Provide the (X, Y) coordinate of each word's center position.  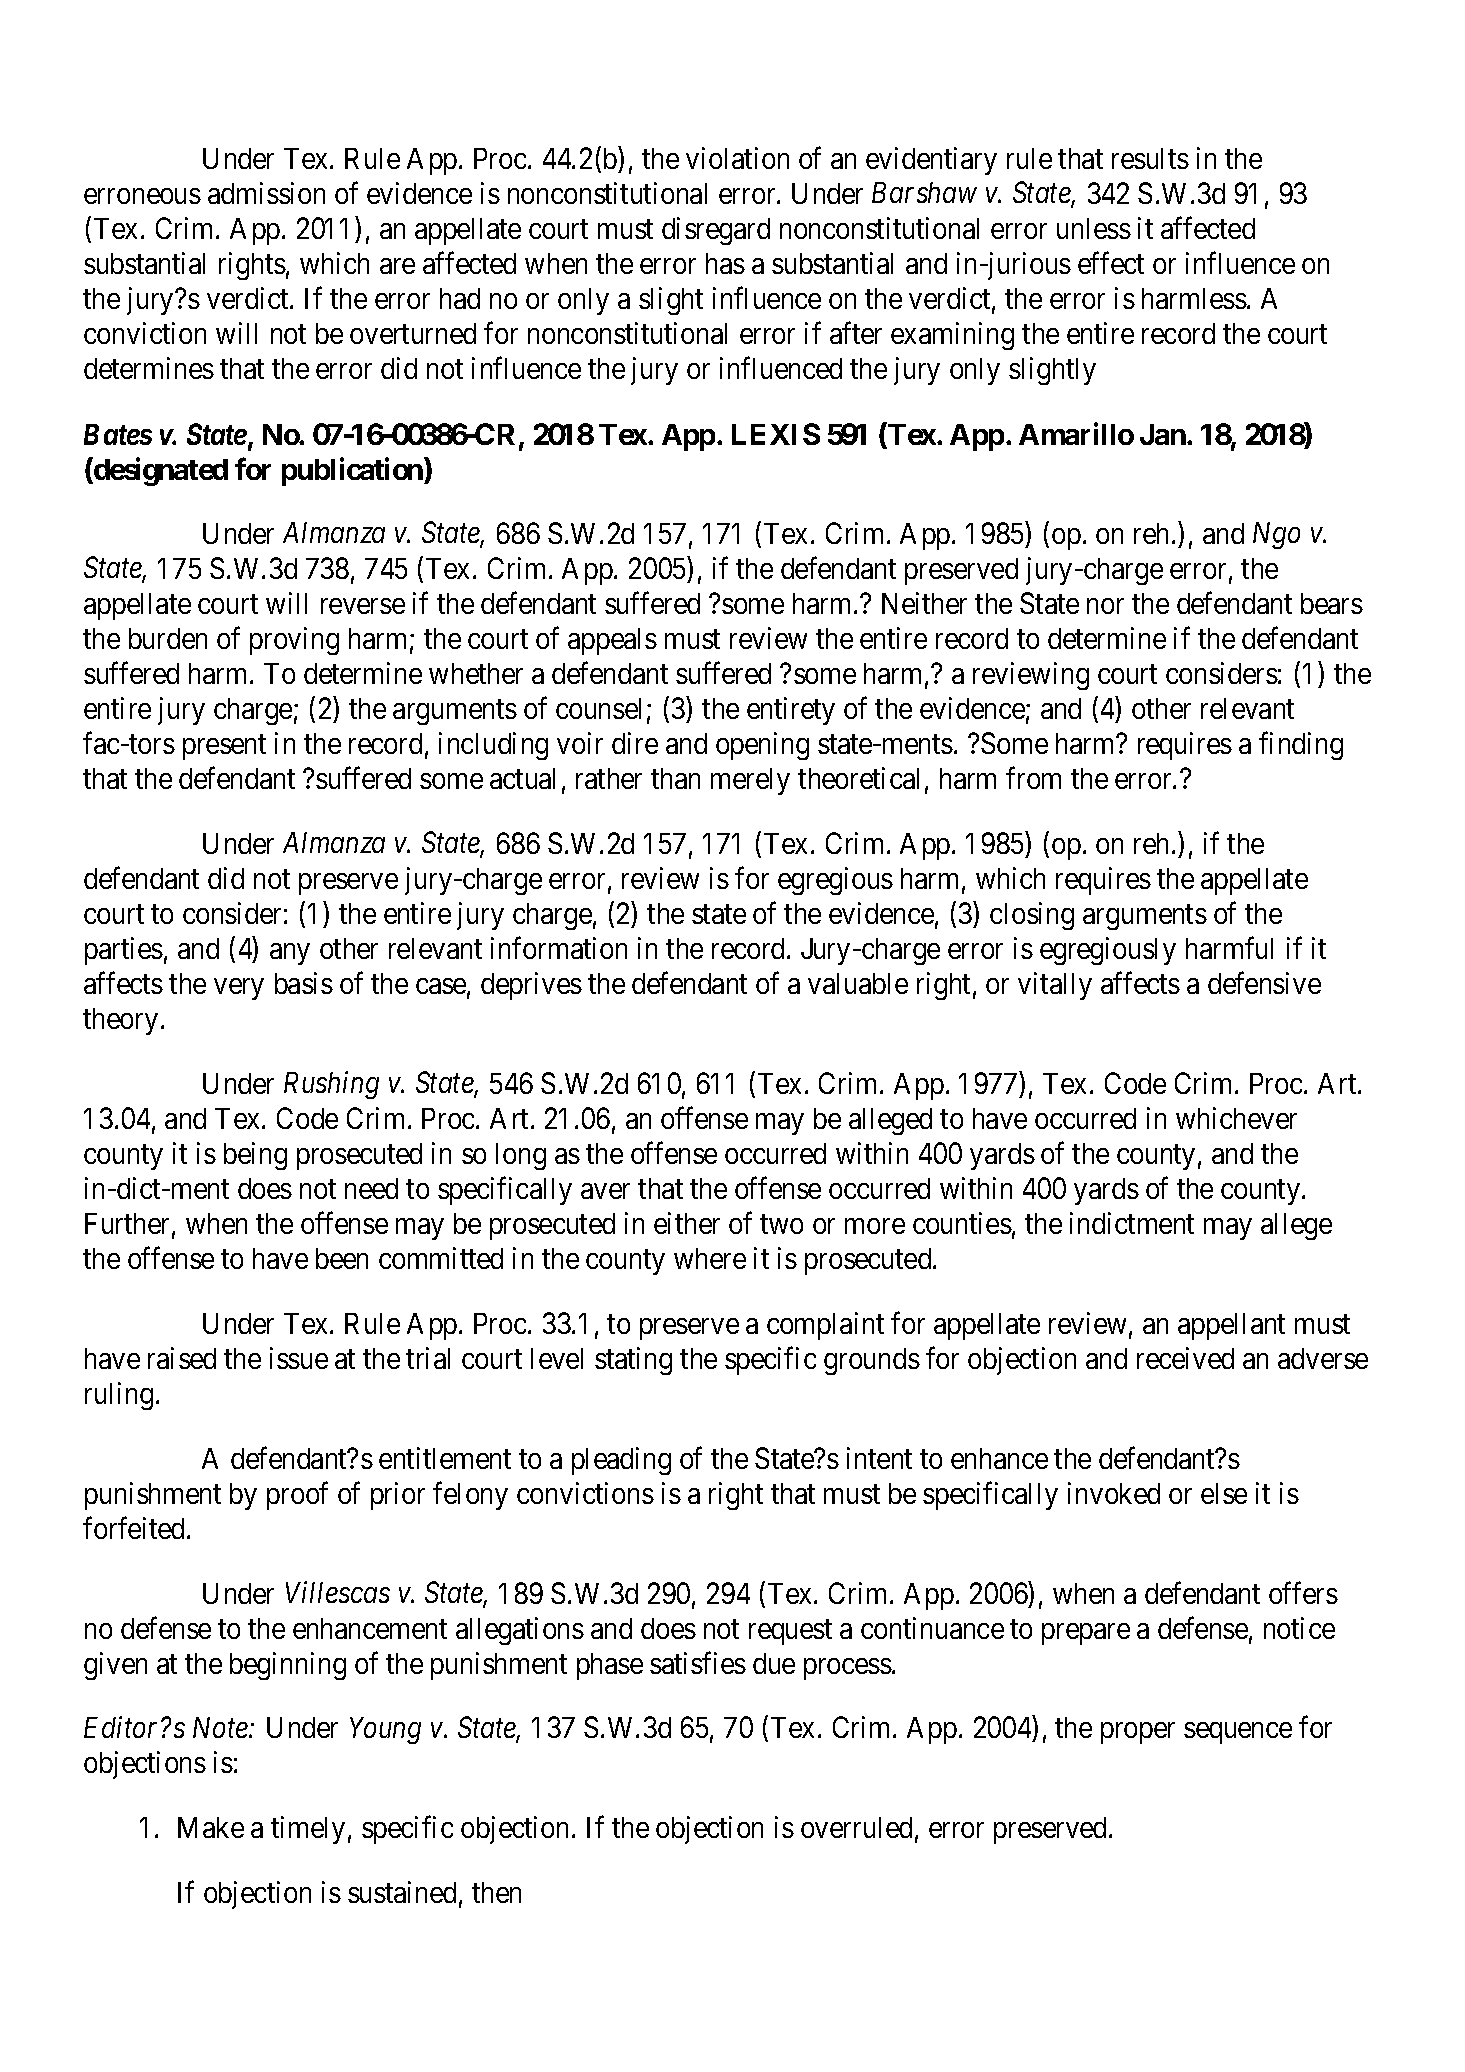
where (710, 1258)
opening (762, 746)
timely (308, 1830)
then (496, 1892)
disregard (716, 231)
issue (299, 1358)
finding (1301, 746)
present (224, 747)
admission (266, 193)
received (1185, 1358)
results (1150, 158)
